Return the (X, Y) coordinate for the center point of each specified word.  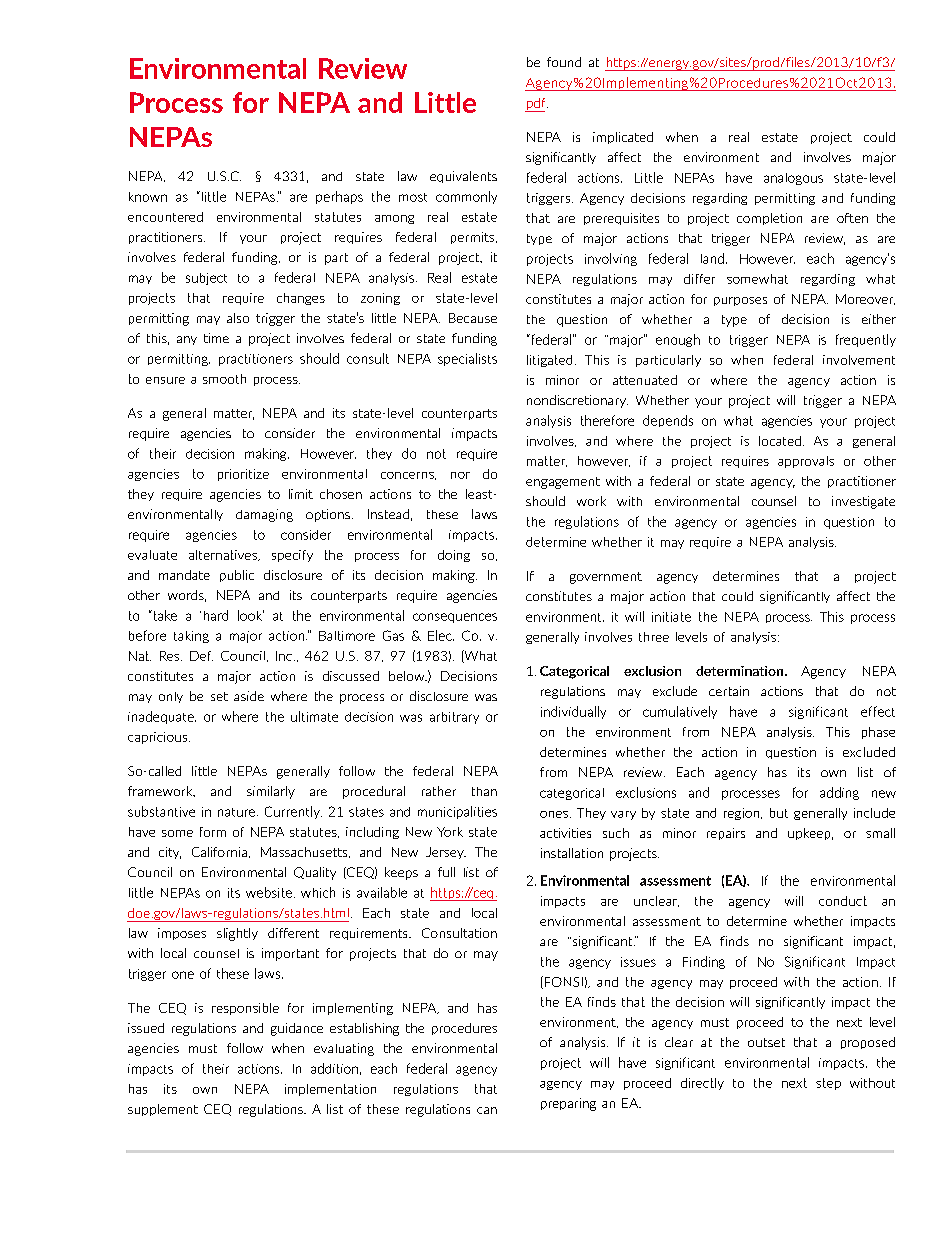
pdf (536, 105)
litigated (549, 361)
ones (554, 814)
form (213, 832)
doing (454, 556)
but (779, 813)
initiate (671, 617)
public (237, 576)
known (148, 197)
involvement (859, 360)
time (216, 338)
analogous (793, 179)
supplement (163, 1110)
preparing (568, 1104)
